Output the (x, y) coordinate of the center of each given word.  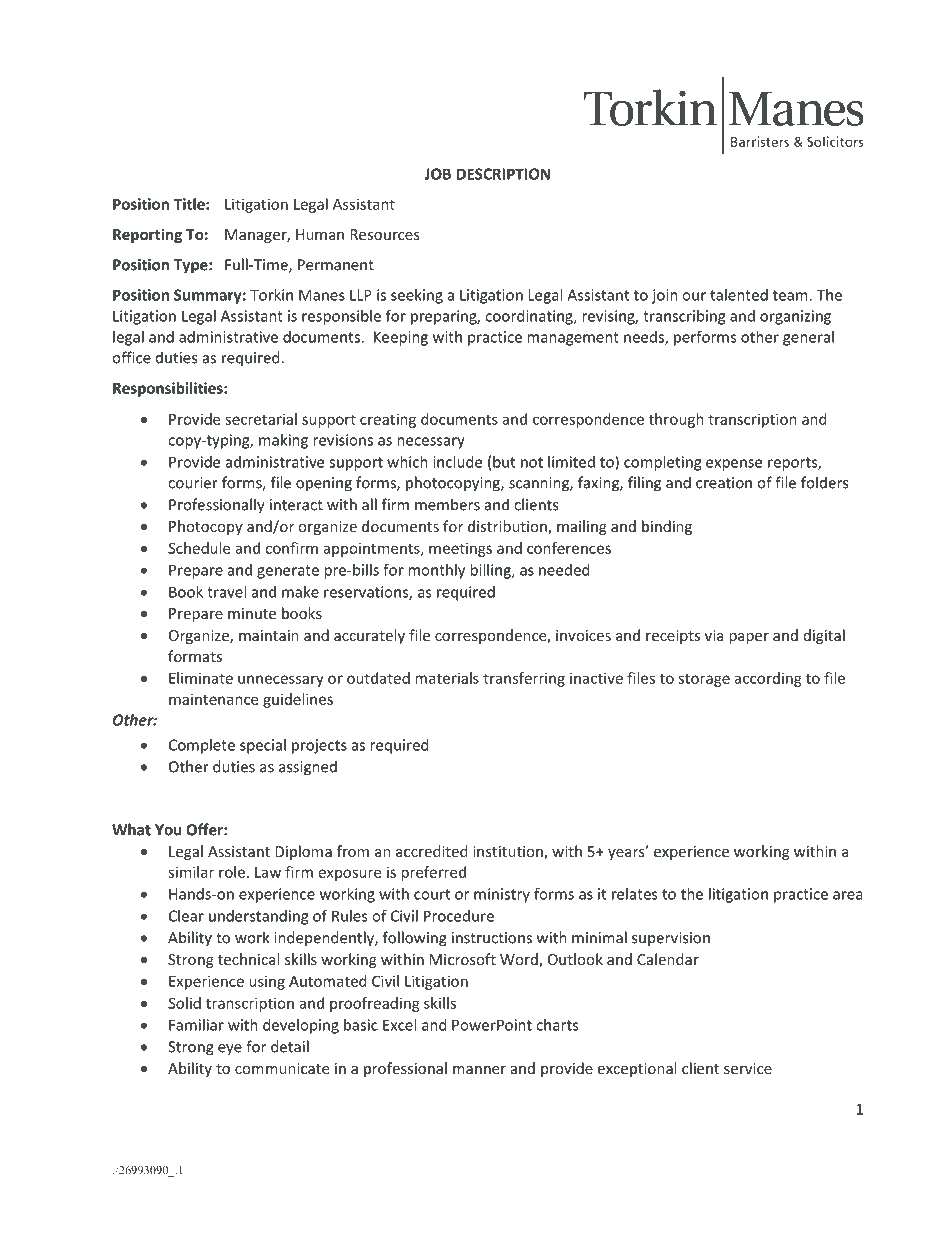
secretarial (261, 419)
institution (509, 853)
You (168, 830)
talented (739, 295)
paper (749, 638)
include (457, 462)
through (676, 420)
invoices (583, 635)
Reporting (147, 235)
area (848, 895)
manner (479, 1070)
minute (252, 613)
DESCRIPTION (503, 174)
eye (230, 1050)
